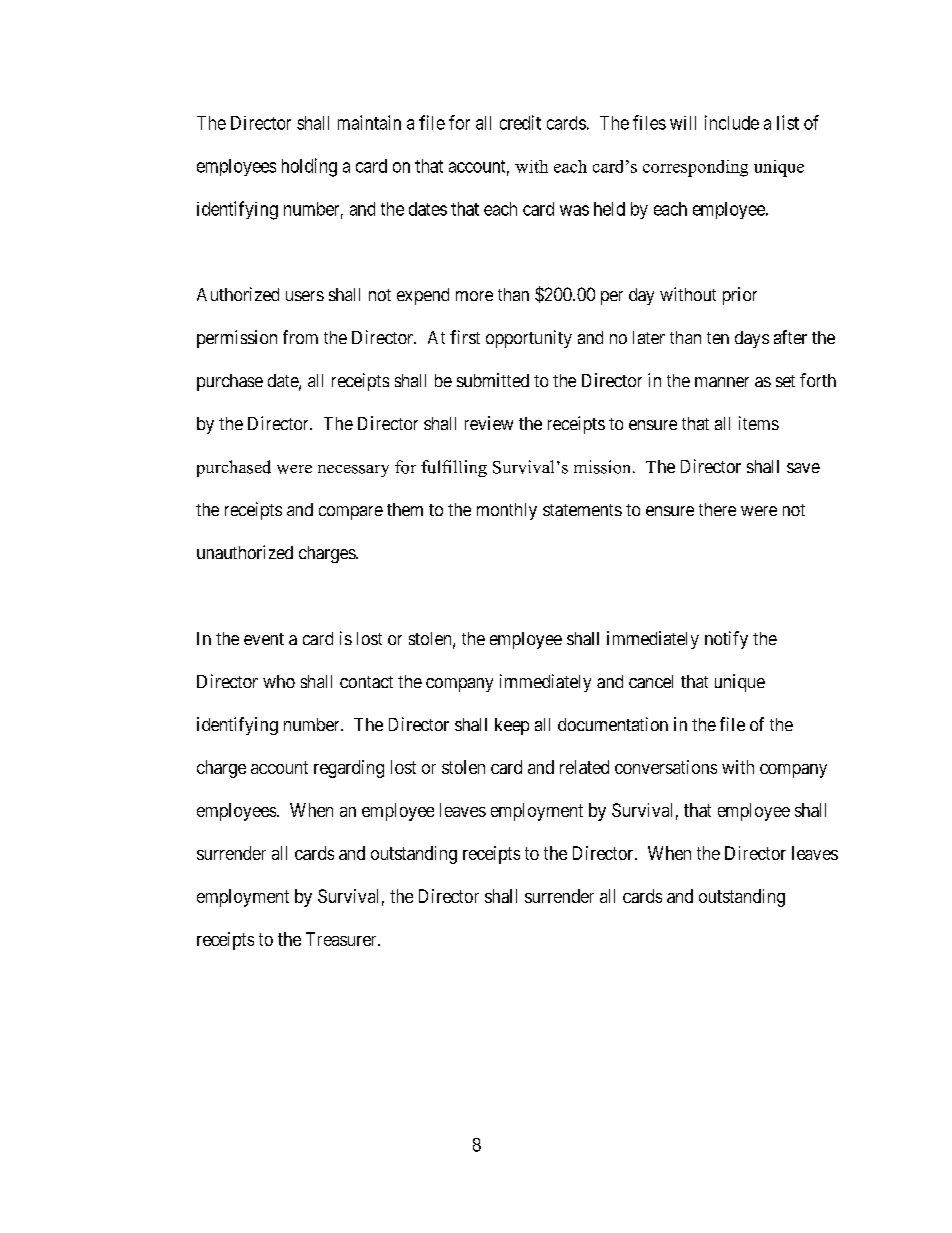  What do you see at coordinates (717, 509) in the page?
I see `there` at bounding box center [717, 509].
